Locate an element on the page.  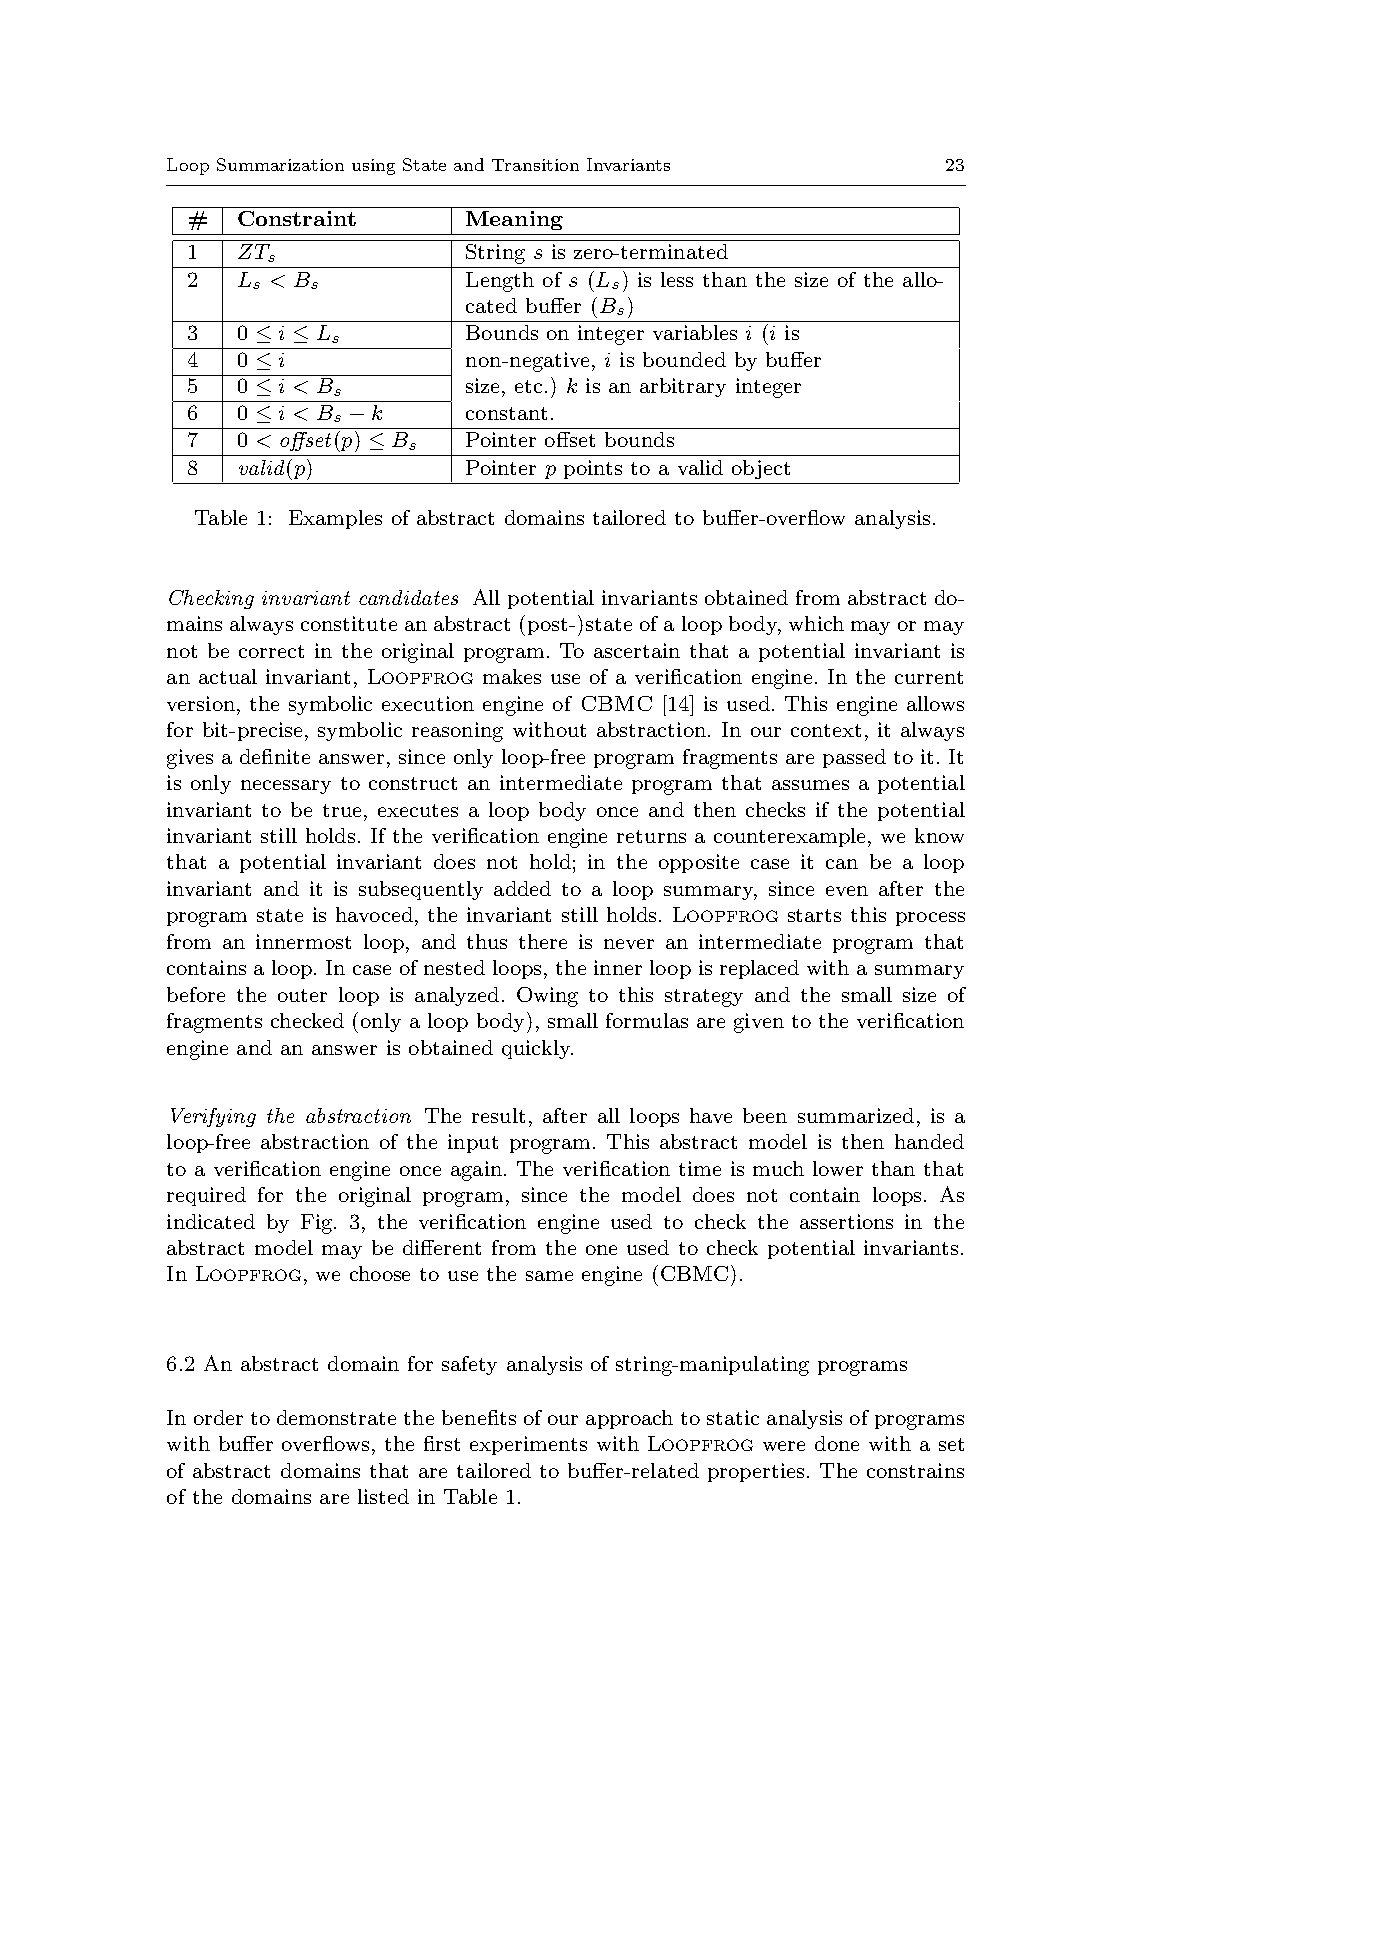
Constraint is located at coordinates (297, 218).
